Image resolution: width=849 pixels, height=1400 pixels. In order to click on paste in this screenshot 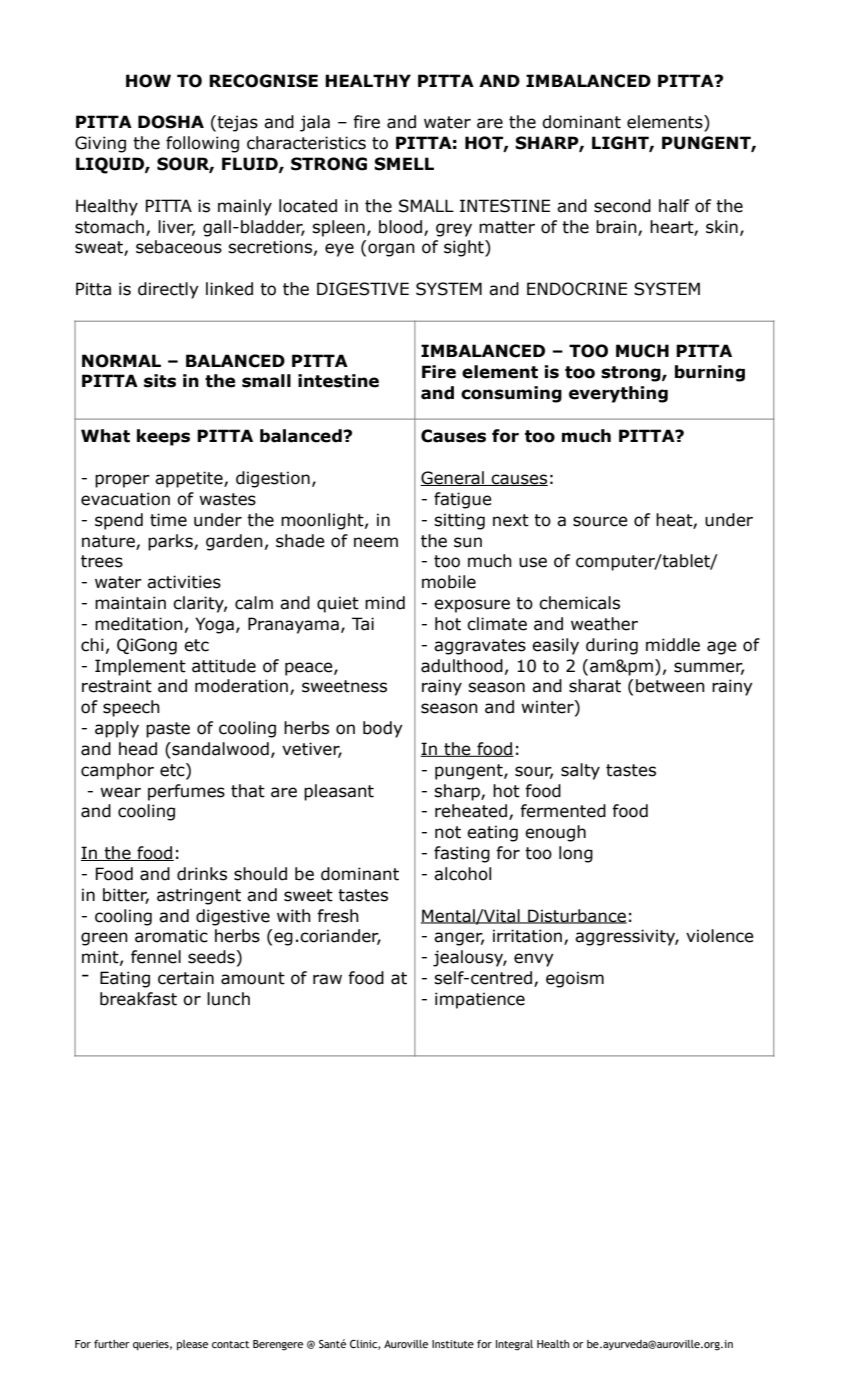, I will do `click(168, 730)`.
